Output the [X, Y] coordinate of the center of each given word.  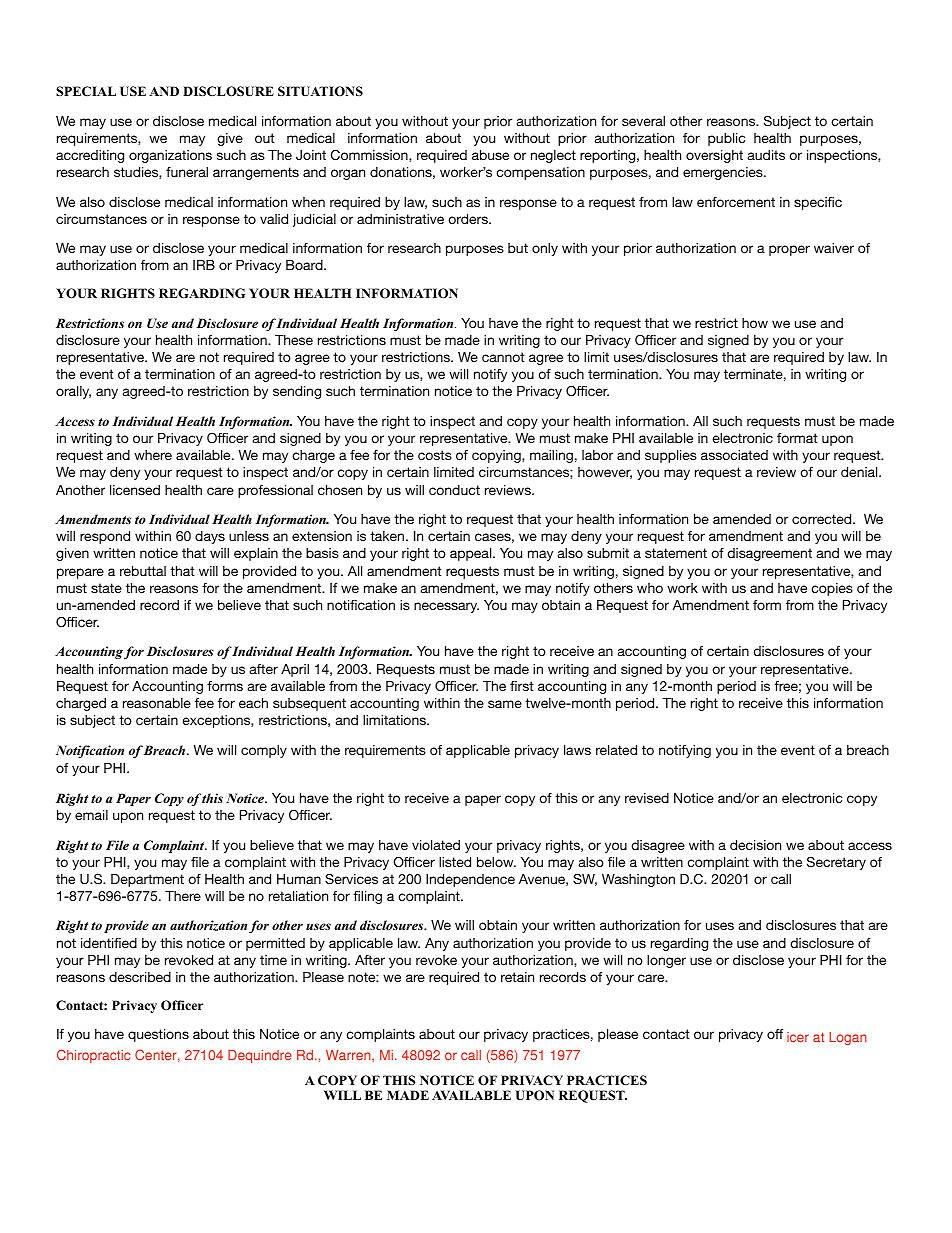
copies [832, 589]
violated [436, 845]
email [91, 815]
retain [517, 977]
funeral [187, 172]
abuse [490, 155]
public [726, 139]
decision [755, 845]
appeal [472, 554]
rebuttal [143, 571]
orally [73, 392]
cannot [503, 357]
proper [789, 250]
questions [158, 1035]
